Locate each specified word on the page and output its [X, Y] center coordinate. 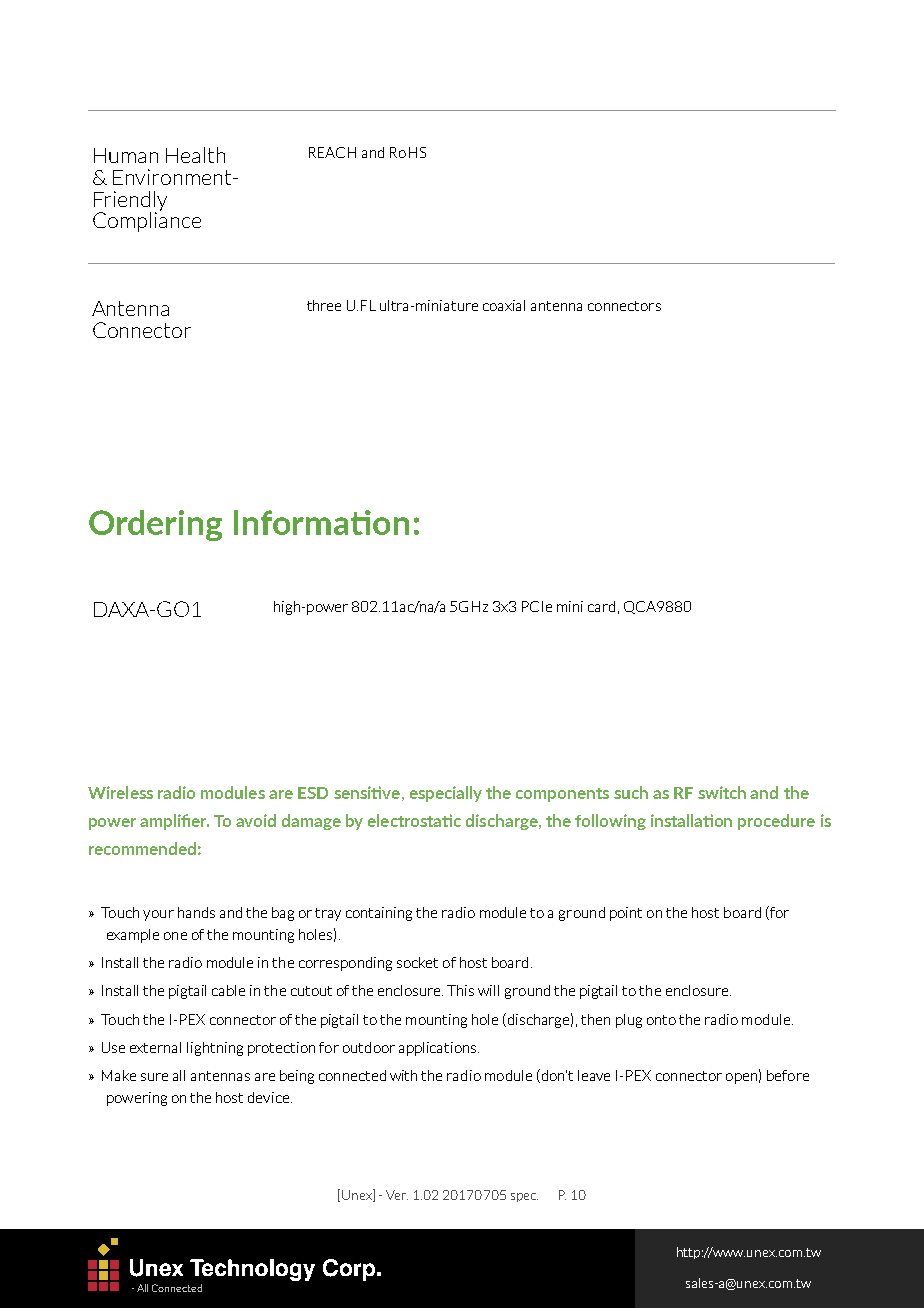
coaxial [504, 305]
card [601, 606]
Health [195, 155]
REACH [332, 152]
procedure [776, 822]
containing [379, 914]
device [270, 1097]
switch [722, 792]
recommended [142, 848]
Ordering [155, 525]
